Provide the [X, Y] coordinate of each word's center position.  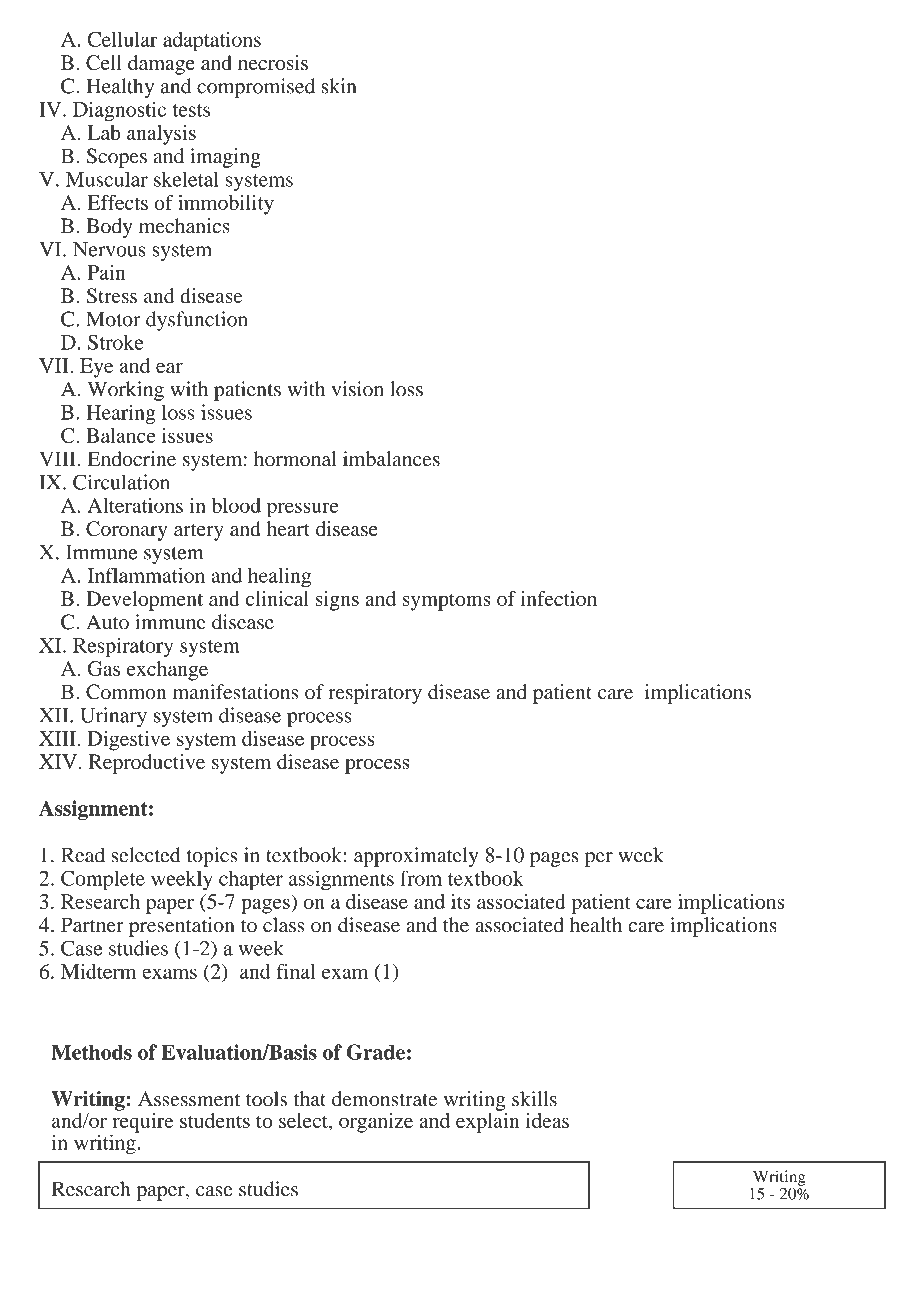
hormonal [295, 459]
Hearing [121, 414]
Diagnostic [119, 111]
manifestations [236, 692]
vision [358, 389]
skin [339, 86]
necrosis [273, 62]
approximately [416, 857]
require [142, 1122]
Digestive [128, 741]
